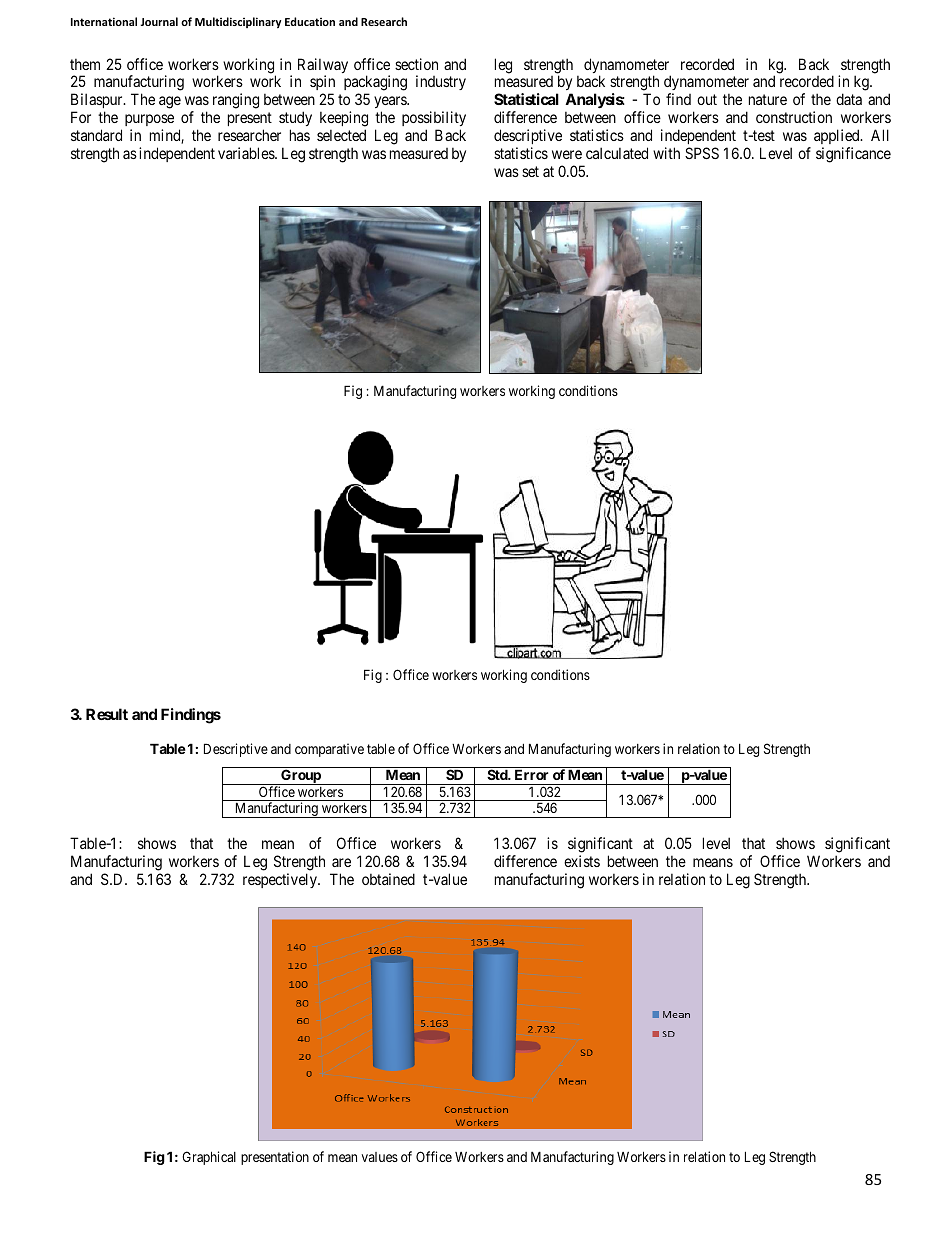 The image size is (952, 1233). Describe the element at coordinates (530, 171) in the screenshot. I see `set` at that location.
